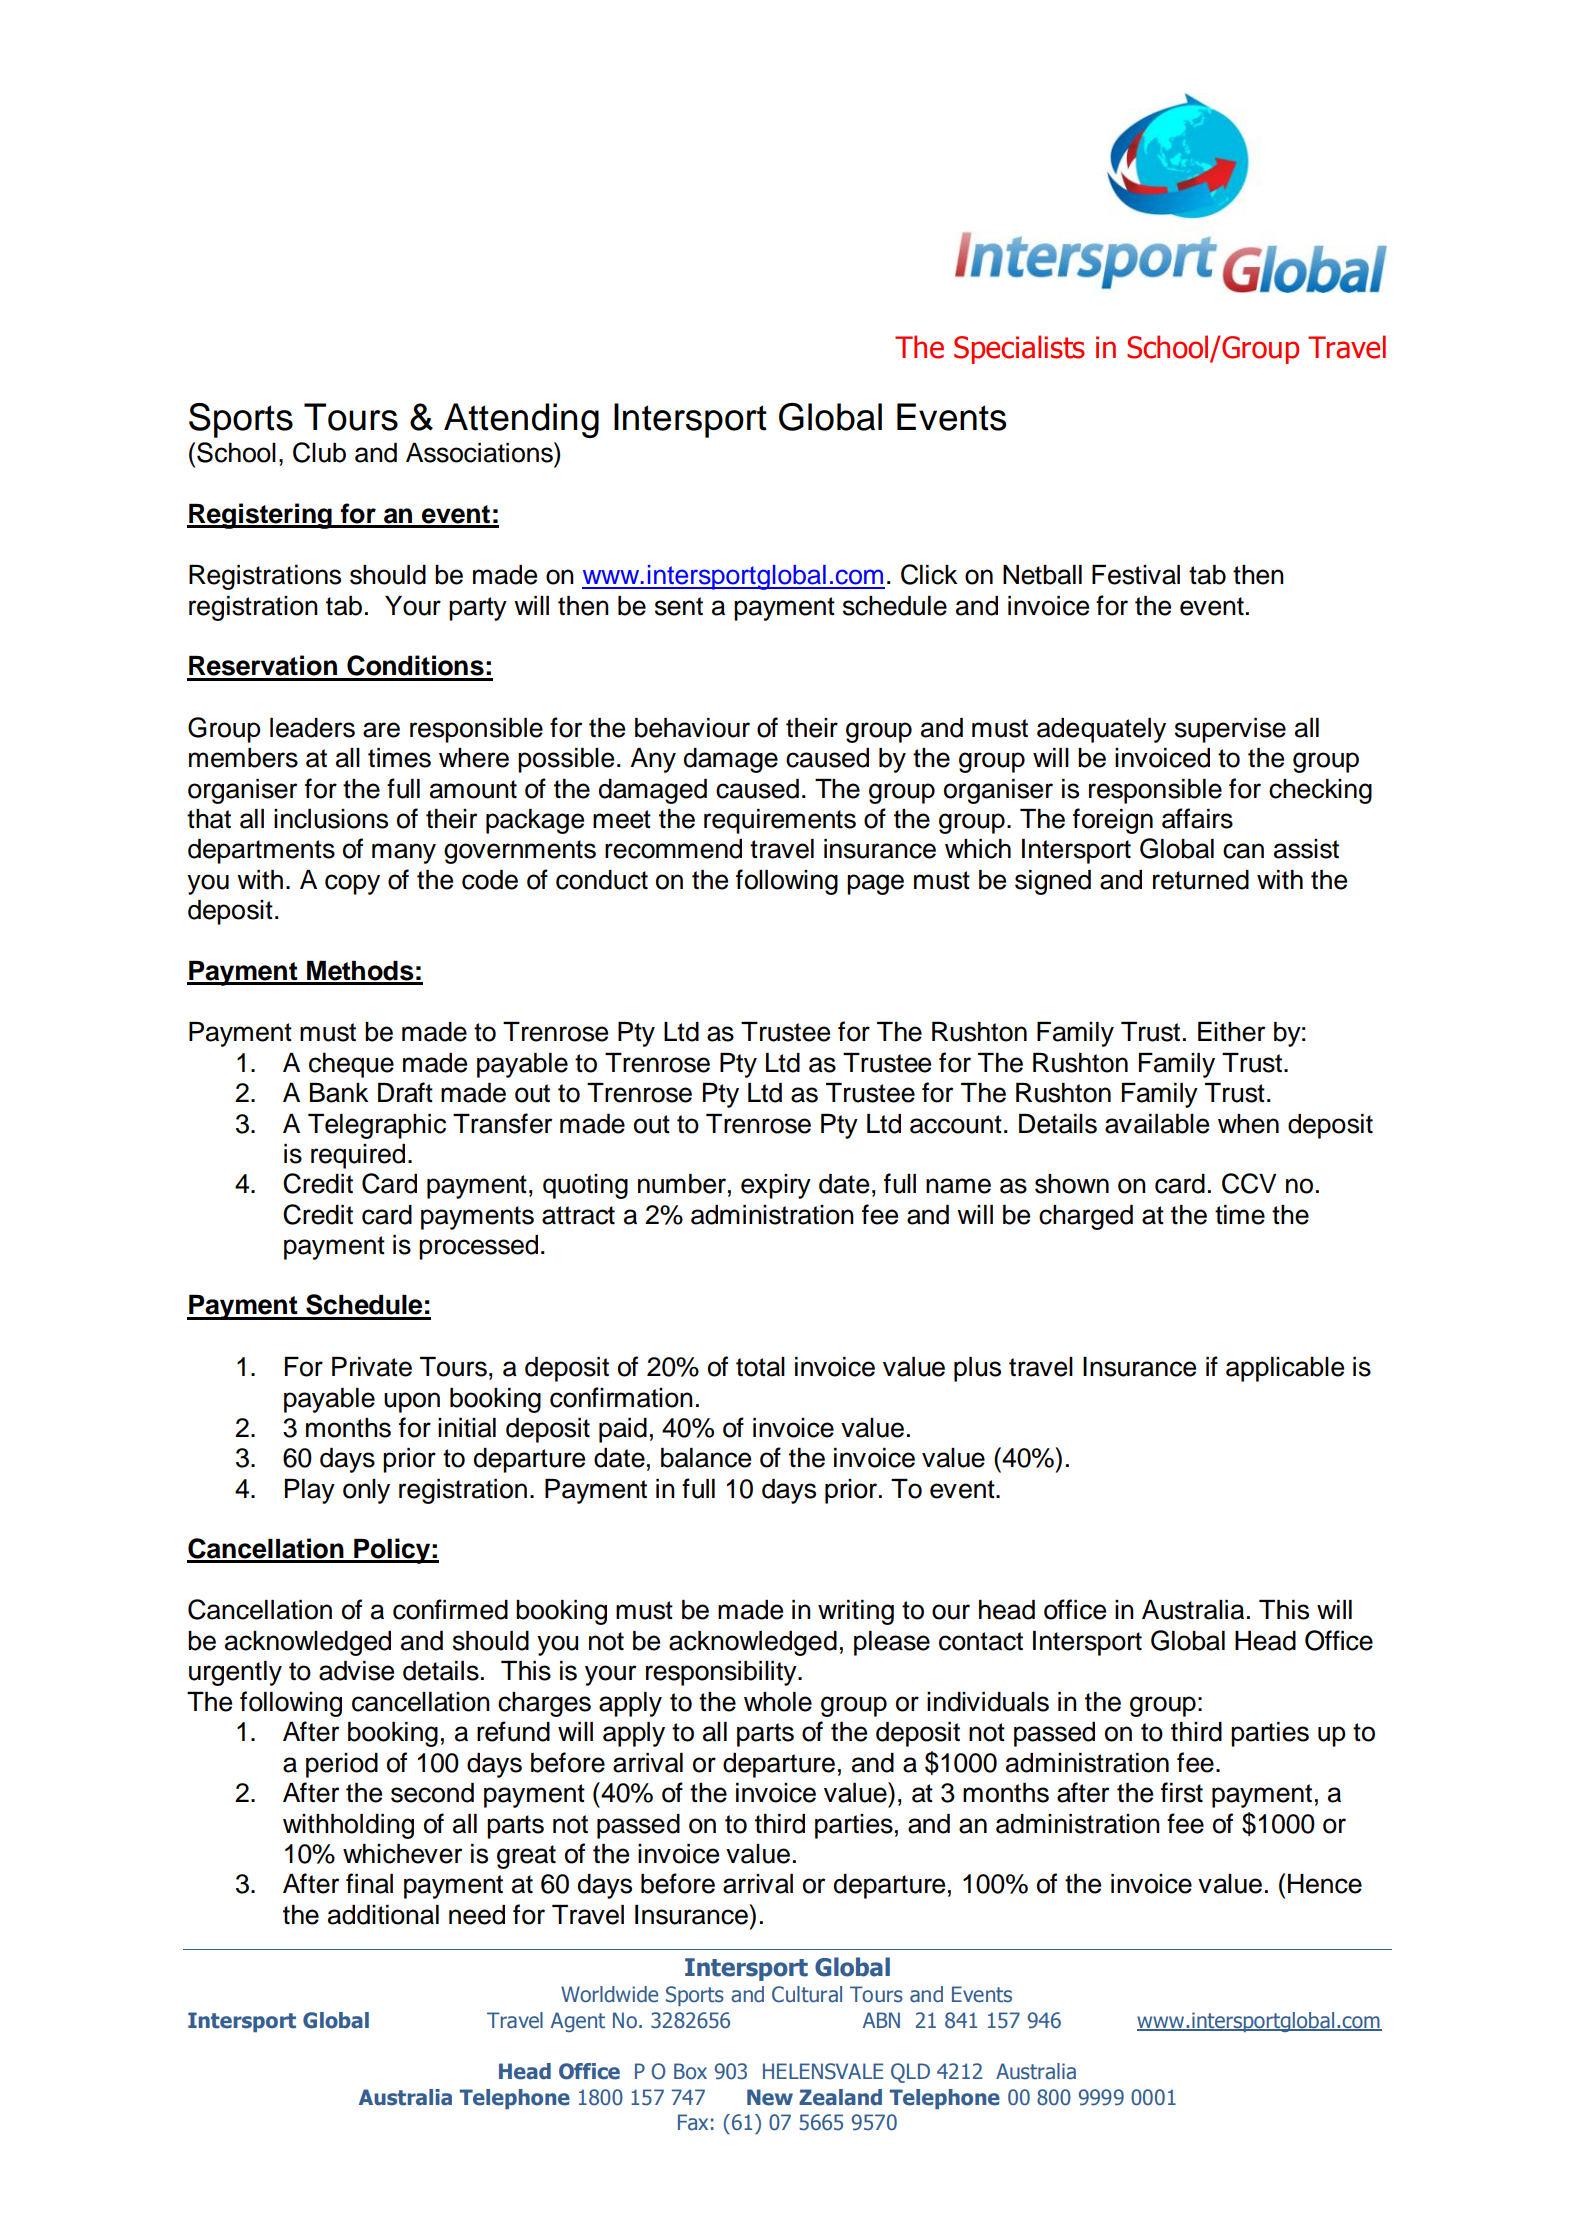 This document has width=1575, height=2228. What do you see at coordinates (770, 2097) in the document?
I see `New` at bounding box center [770, 2097].
